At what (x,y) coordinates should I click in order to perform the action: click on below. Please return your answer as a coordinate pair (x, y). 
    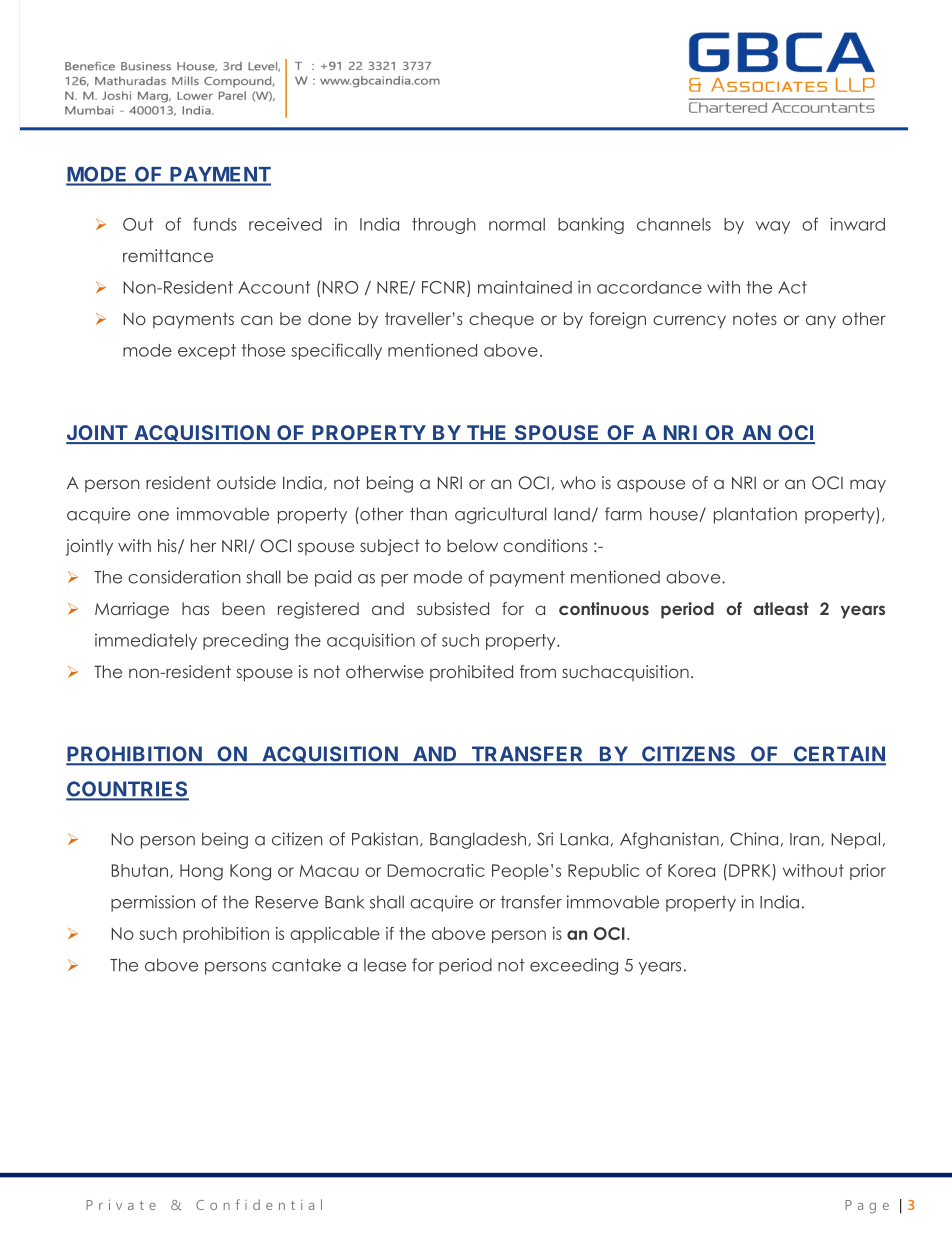
    Looking at the image, I should click on (472, 545).
